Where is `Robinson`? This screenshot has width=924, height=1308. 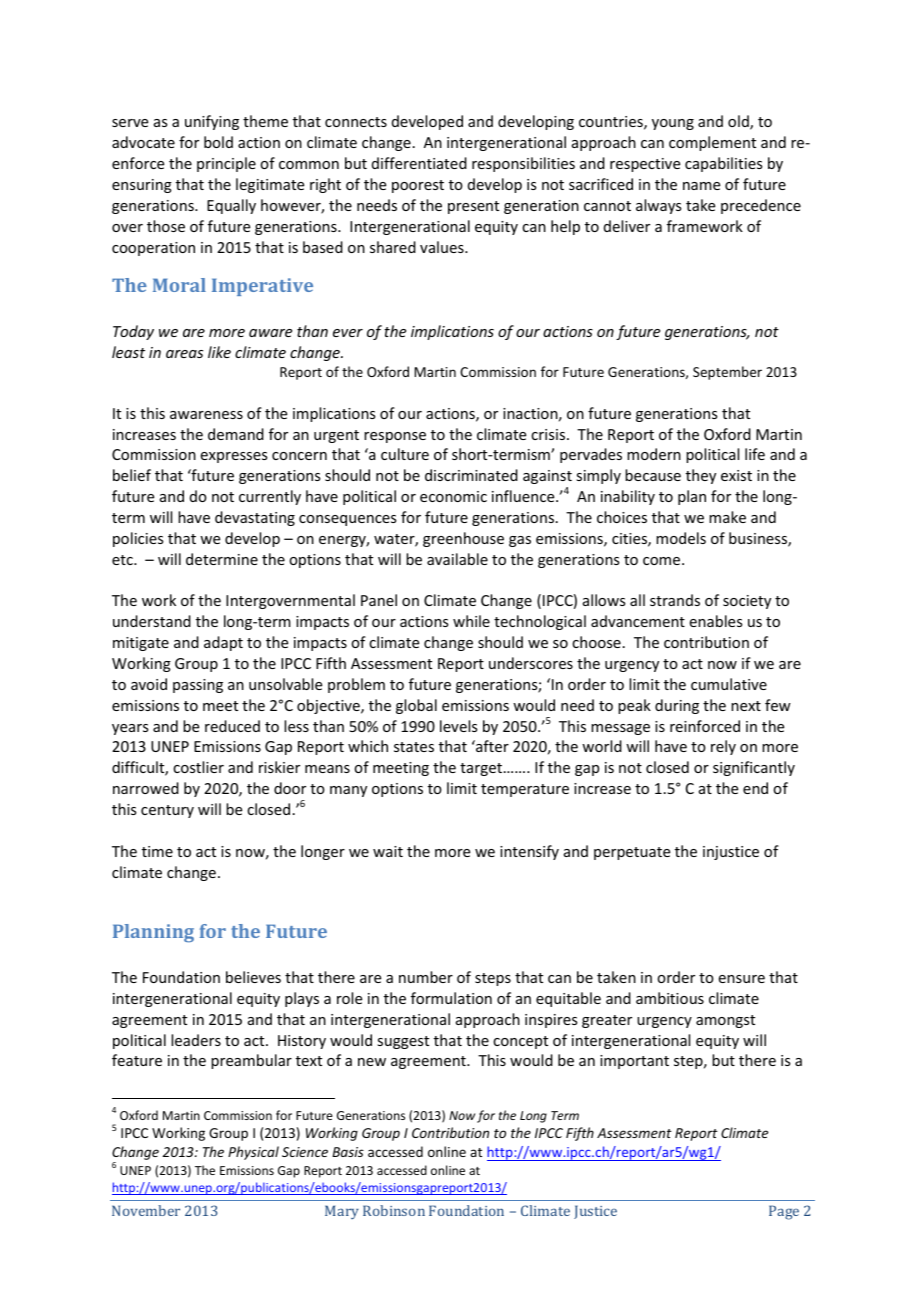
Robinson is located at coordinates (394, 1210).
